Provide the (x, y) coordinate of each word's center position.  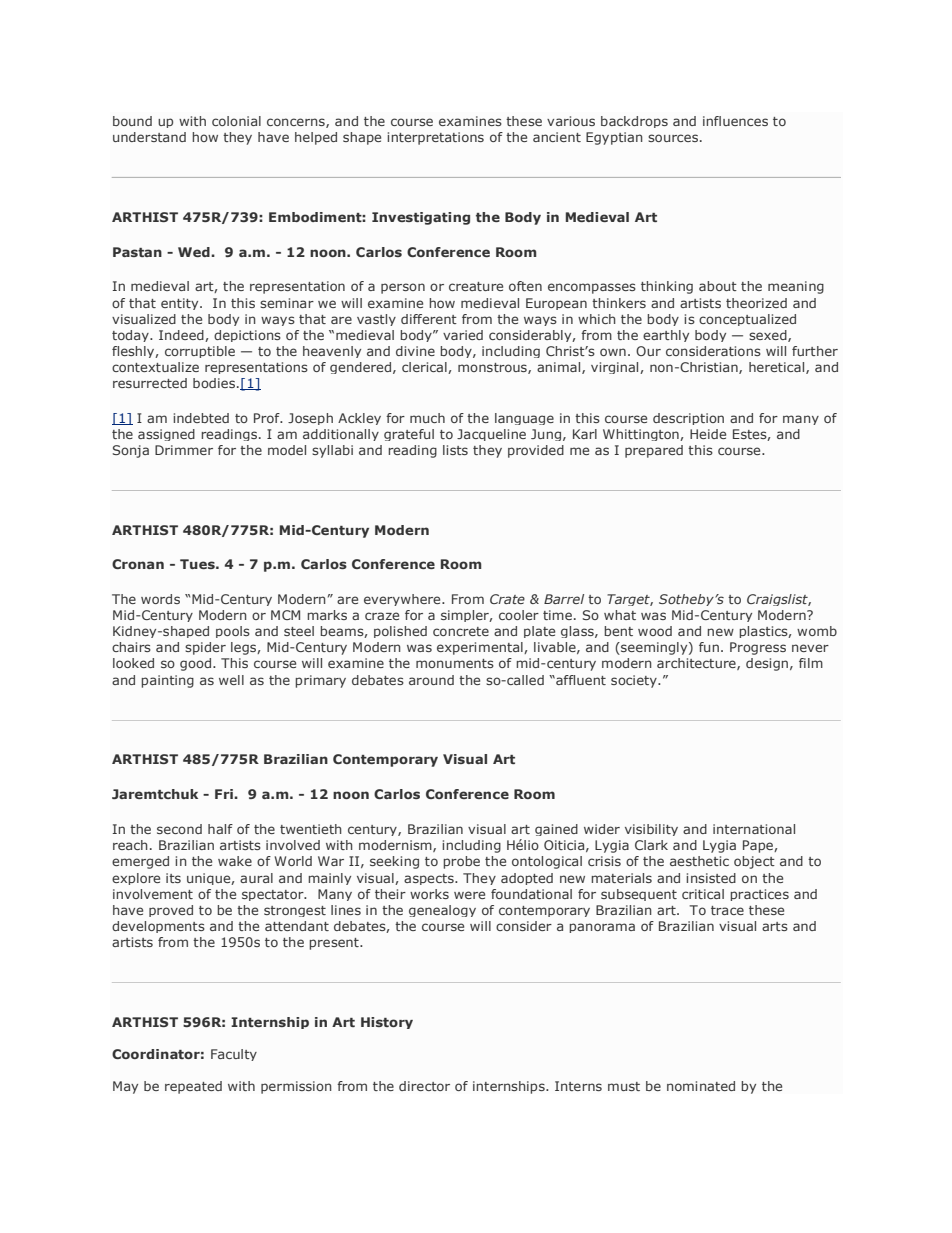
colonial (236, 121)
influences (735, 121)
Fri (225, 794)
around (431, 680)
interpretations (435, 138)
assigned (166, 435)
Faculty (234, 1055)
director (424, 1086)
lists (455, 450)
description (688, 419)
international (754, 829)
